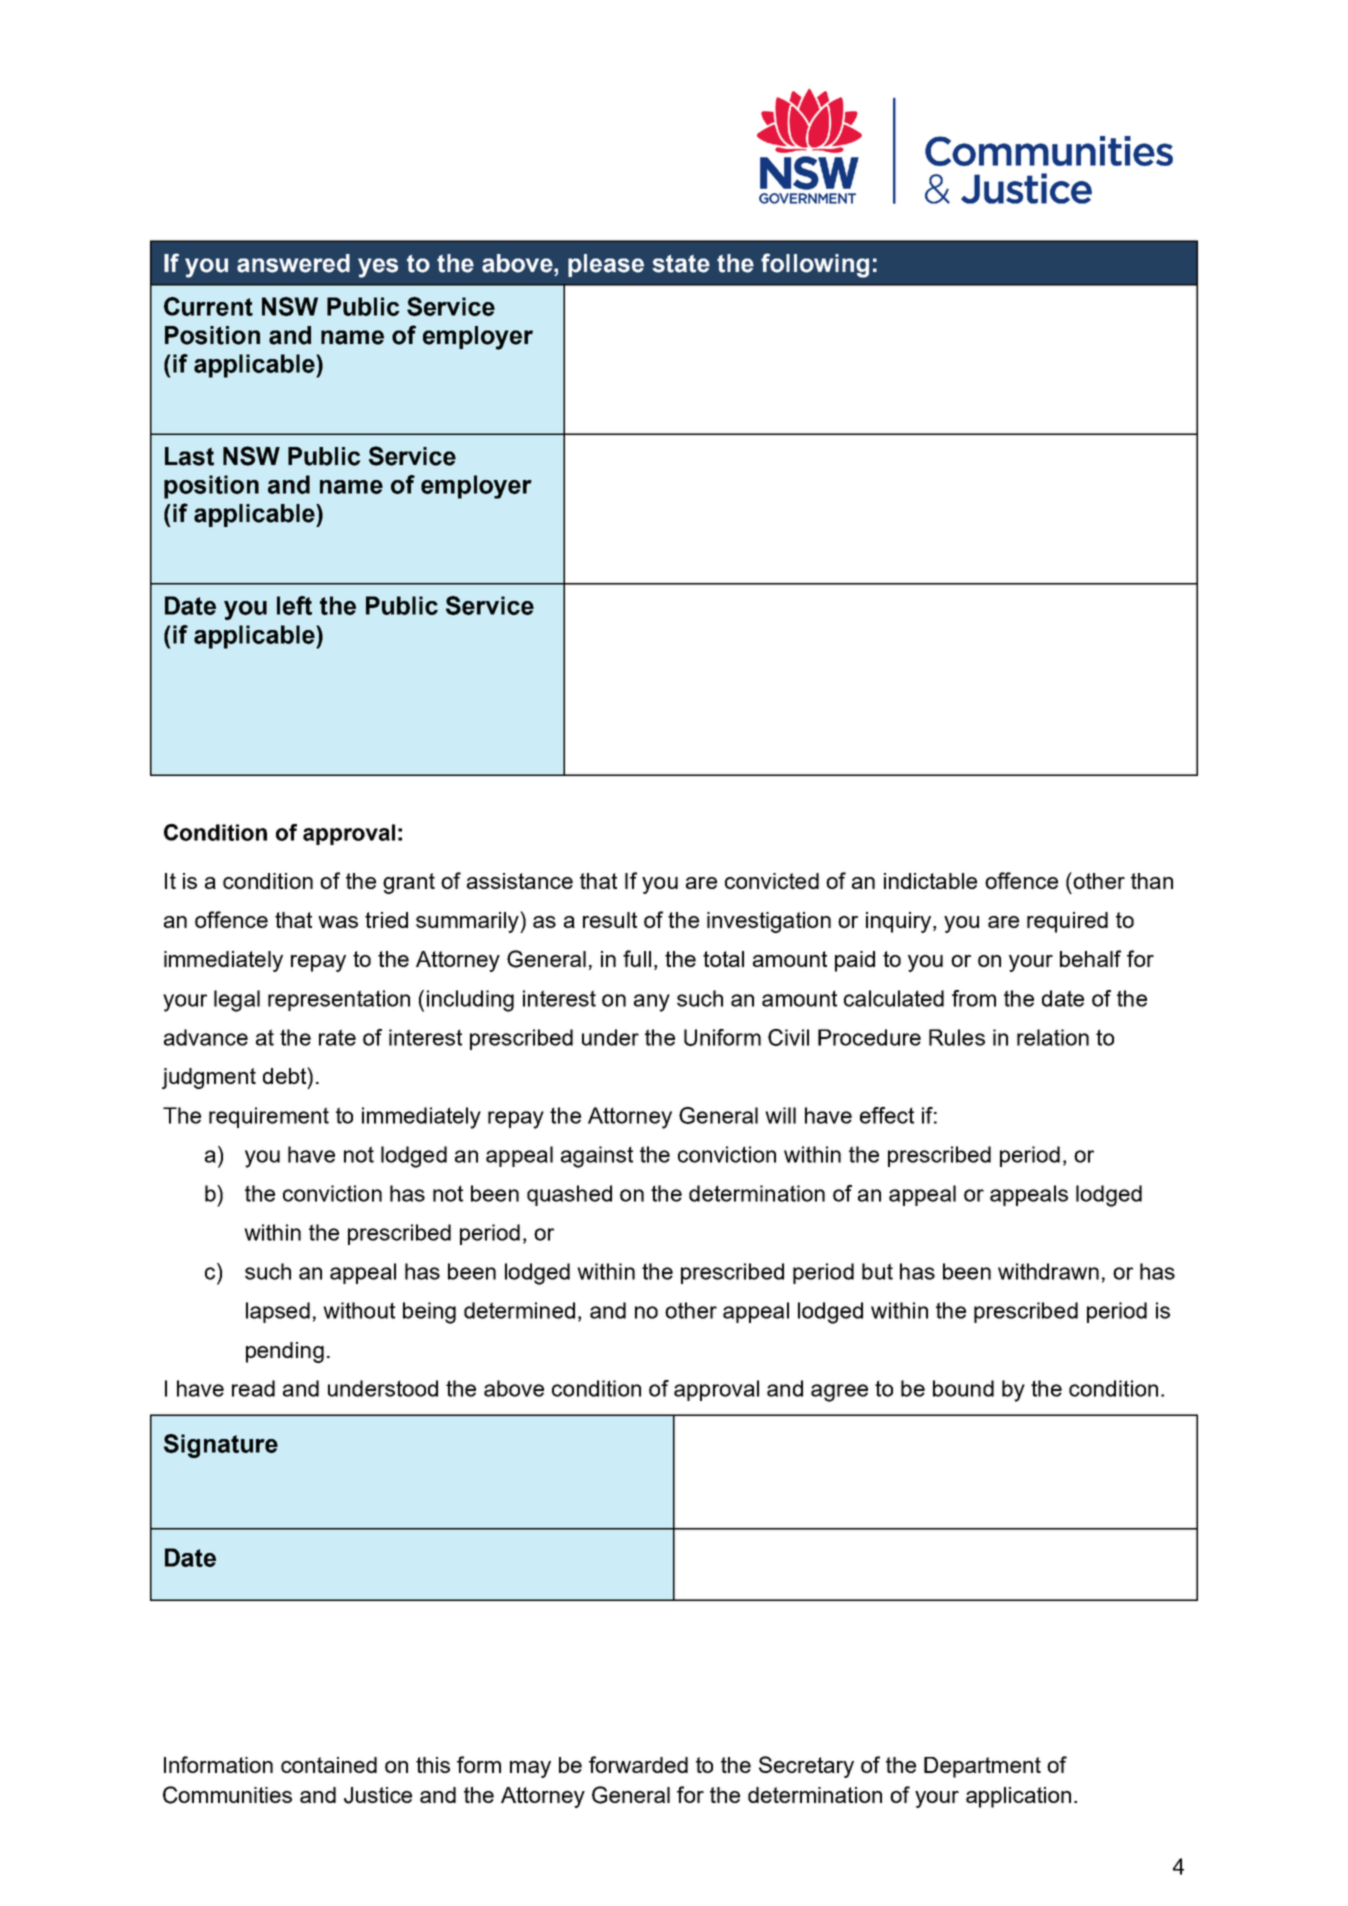  I want to click on withdrawn, so click(1048, 1271).
